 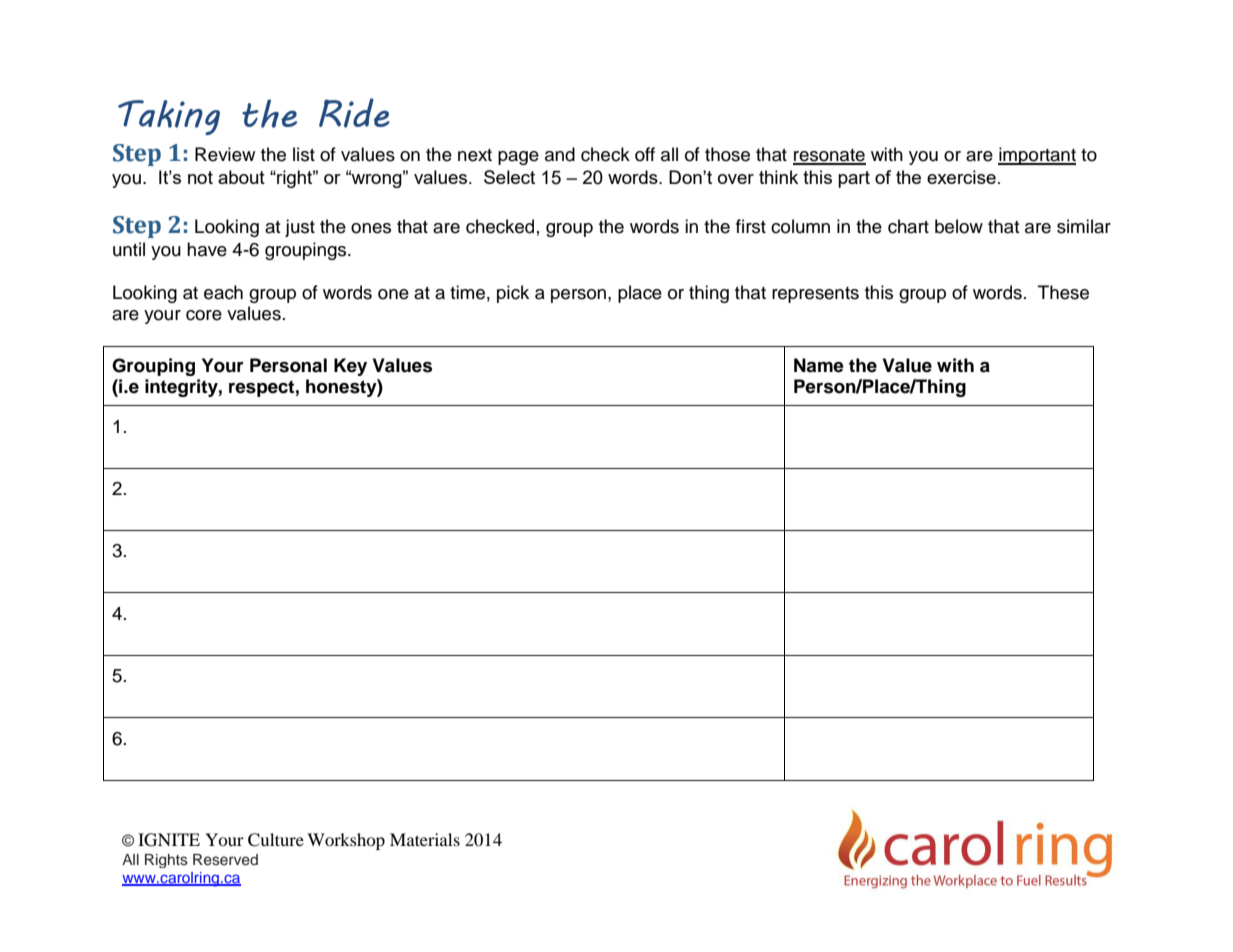 What do you see at coordinates (819, 365) in the image?
I see `Name` at bounding box center [819, 365].
